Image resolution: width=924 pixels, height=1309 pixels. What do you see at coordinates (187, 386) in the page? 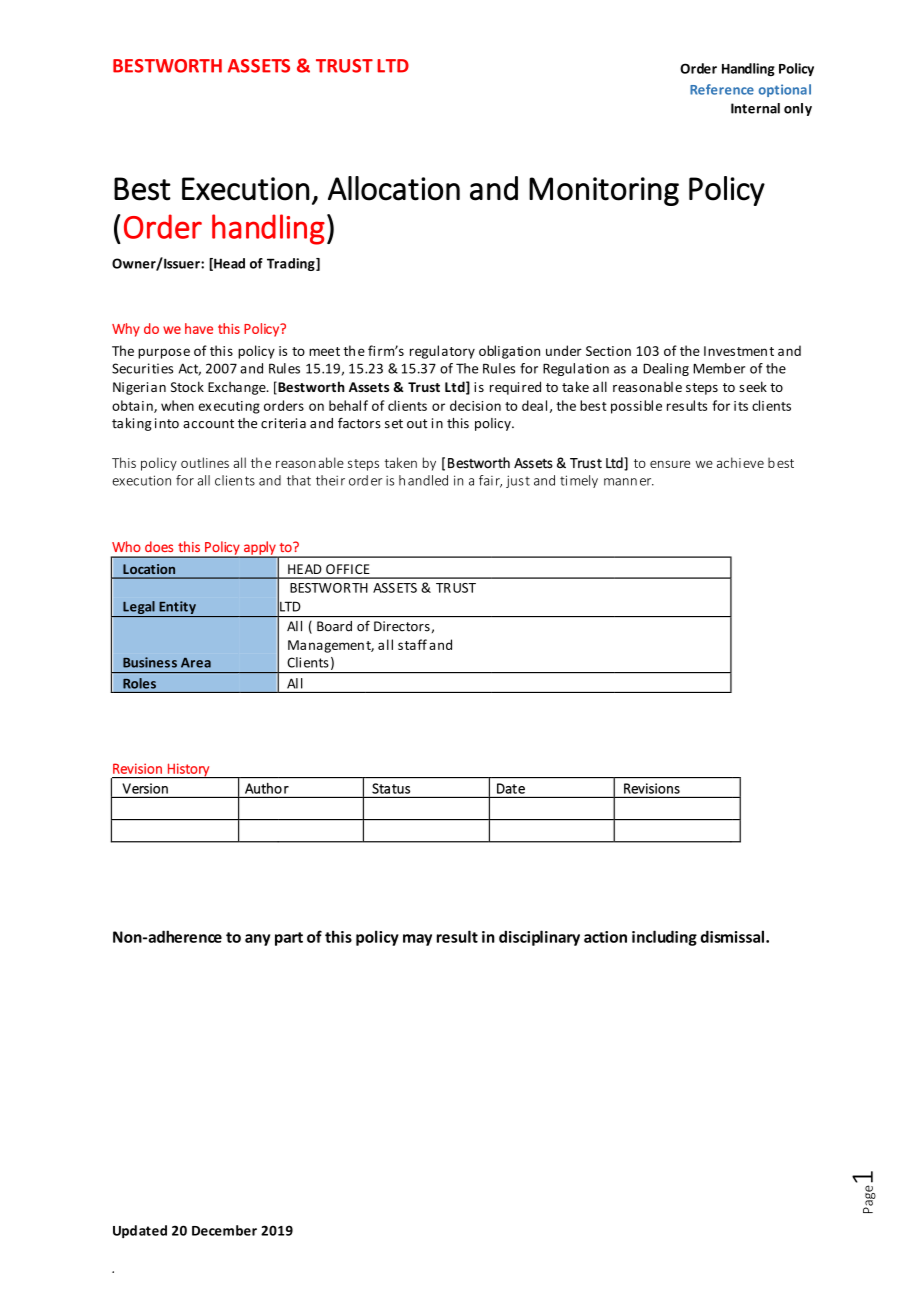
I see `Stock` at bounding box center [187, 386].
